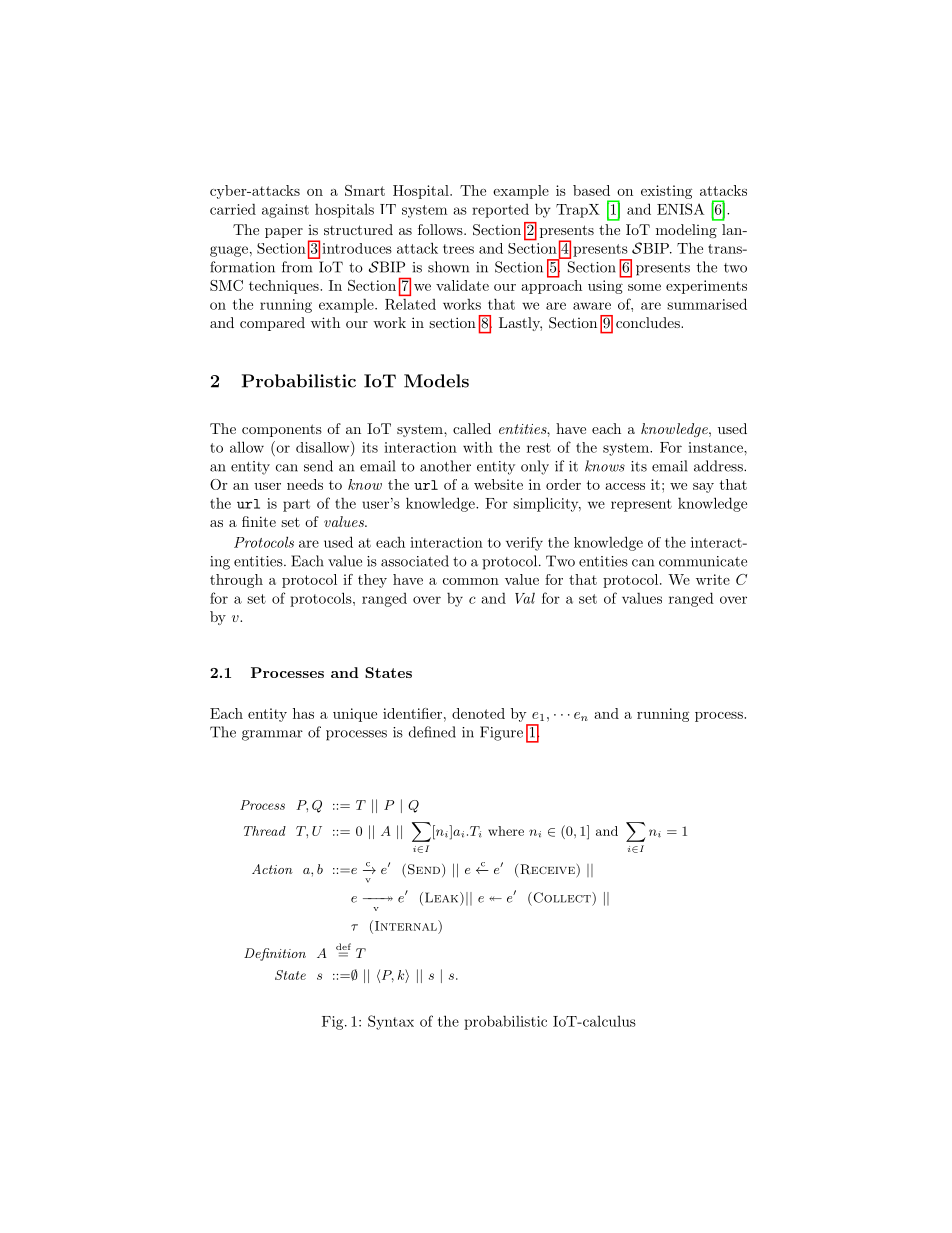 The width and height of the screenshot is (952, 1233). I want to click on access, so click(625, 486).
